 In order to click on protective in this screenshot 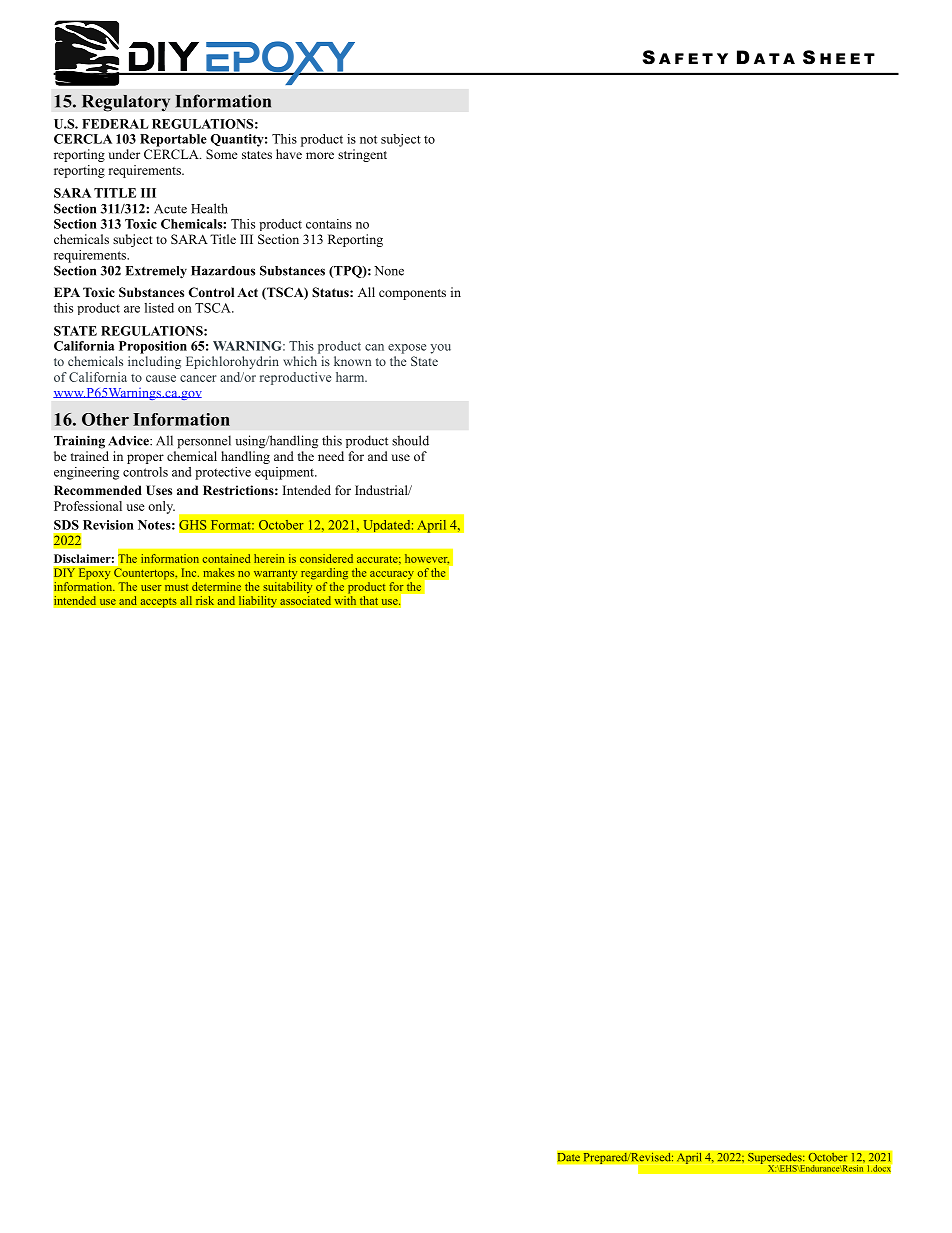, I will do `click(223, 473)`.
